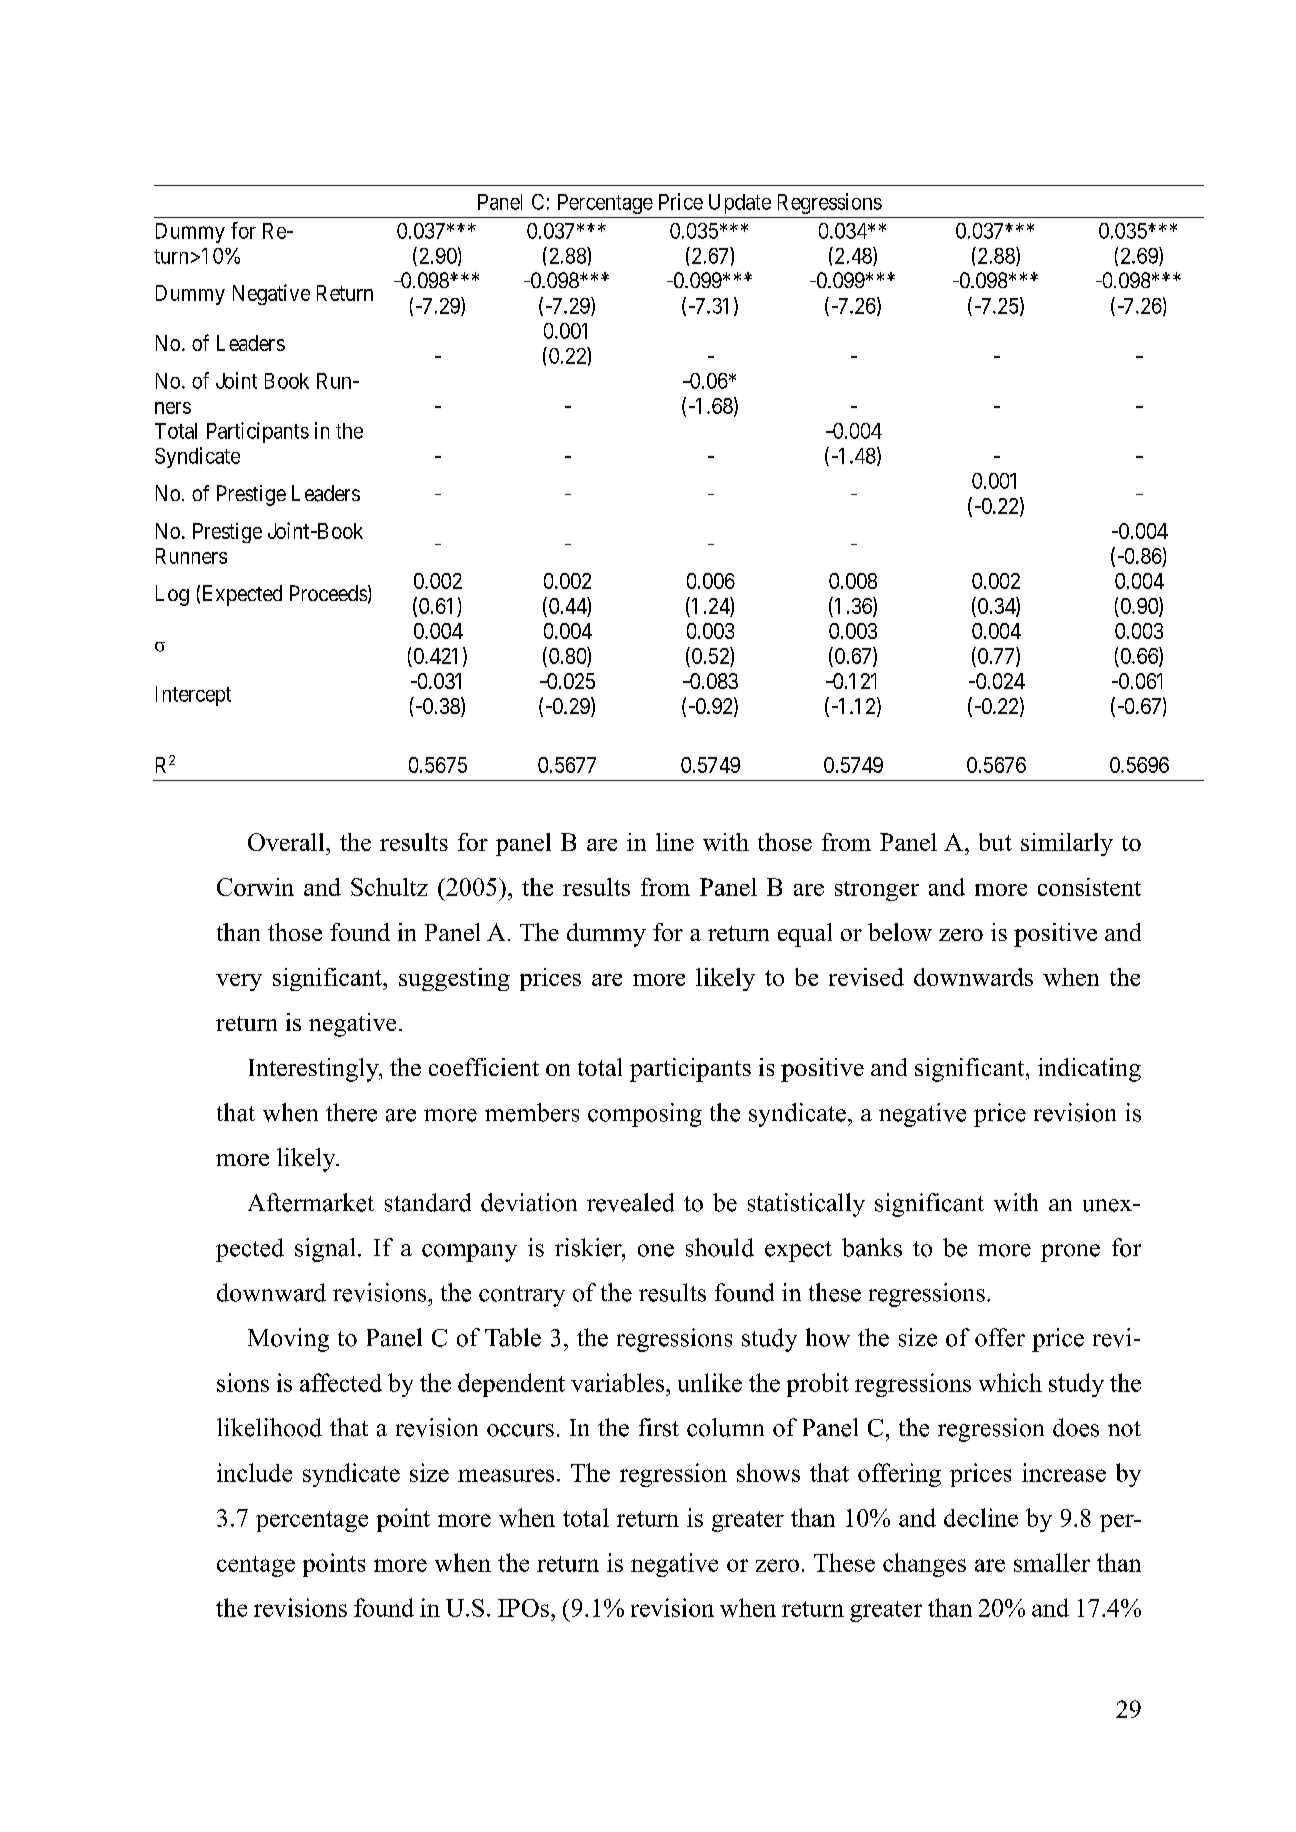 The image size is (1296, 1832). Describe the element at coordinates (311, 1202) in the page. I see `Aftermarket` at that location.
